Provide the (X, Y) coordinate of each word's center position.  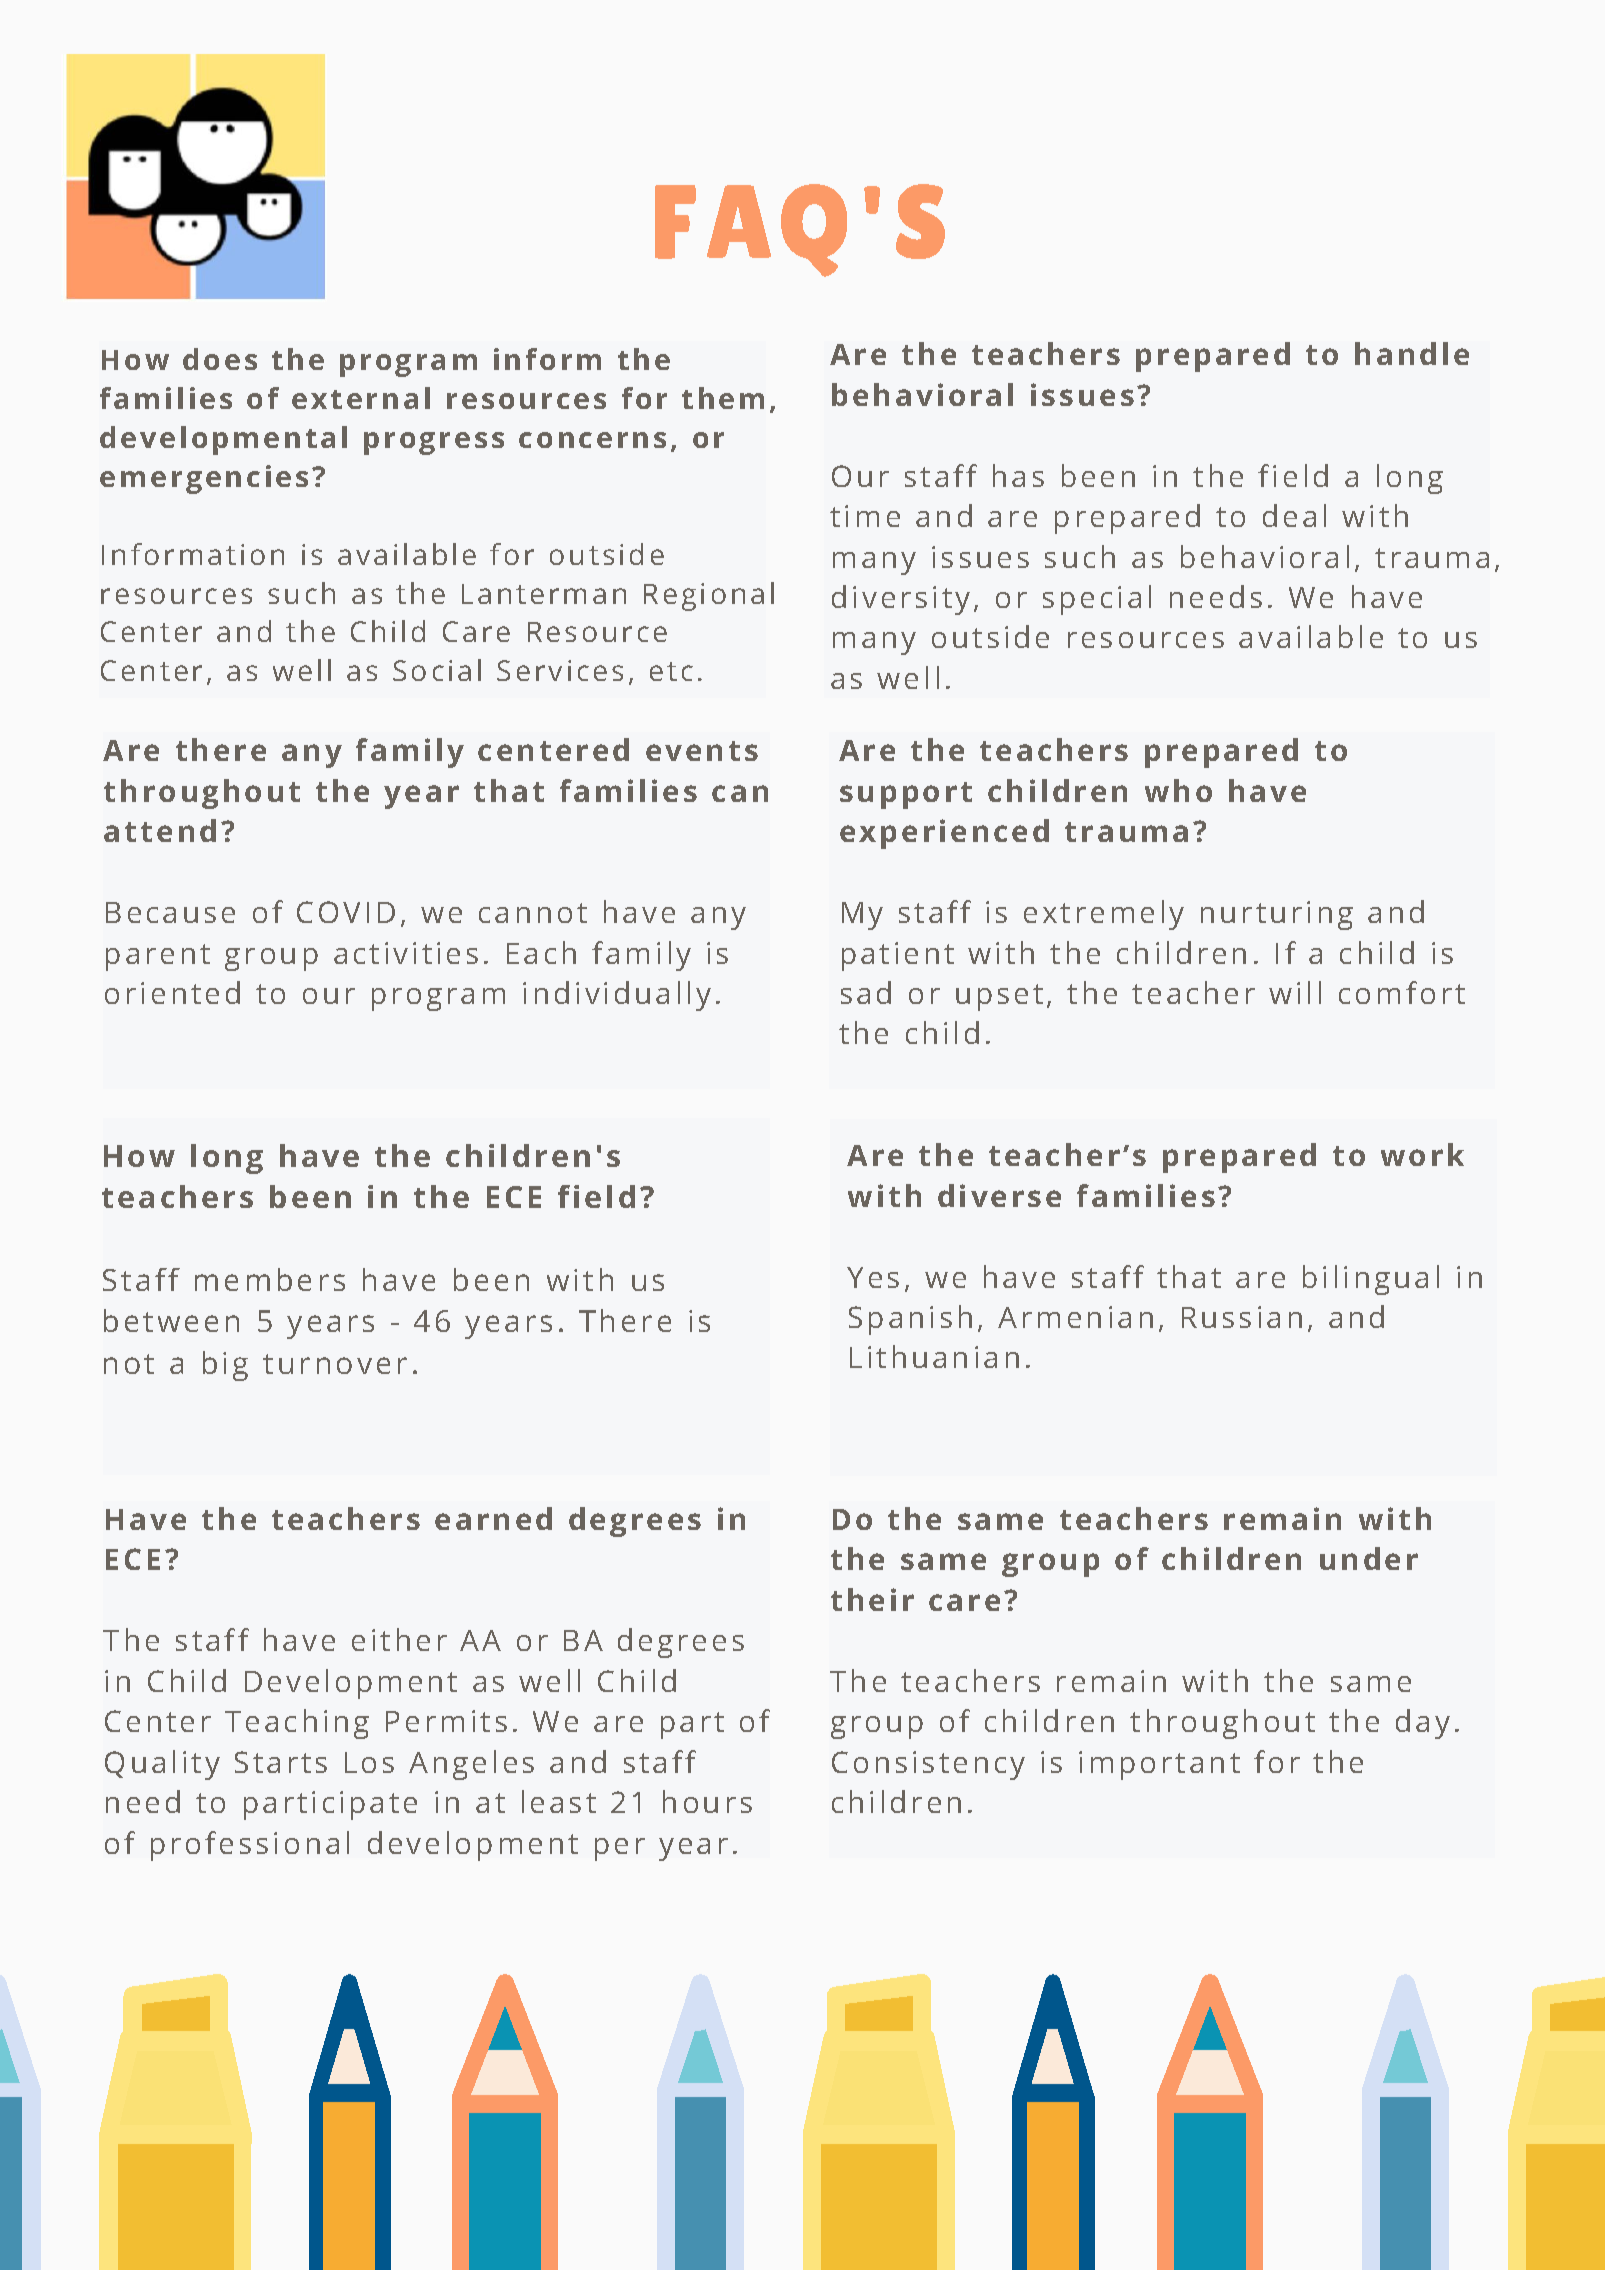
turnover (335, 1364)
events (702, 751)
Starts (281, 1762)
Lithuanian (934, 1356)
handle (1412, 353)
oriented (172, 992)
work (1422, 1154)
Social (437, 670)
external (361, 398)
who (1178, 790)
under (1369, 1558)
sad (866, 992)
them (723, 398)
